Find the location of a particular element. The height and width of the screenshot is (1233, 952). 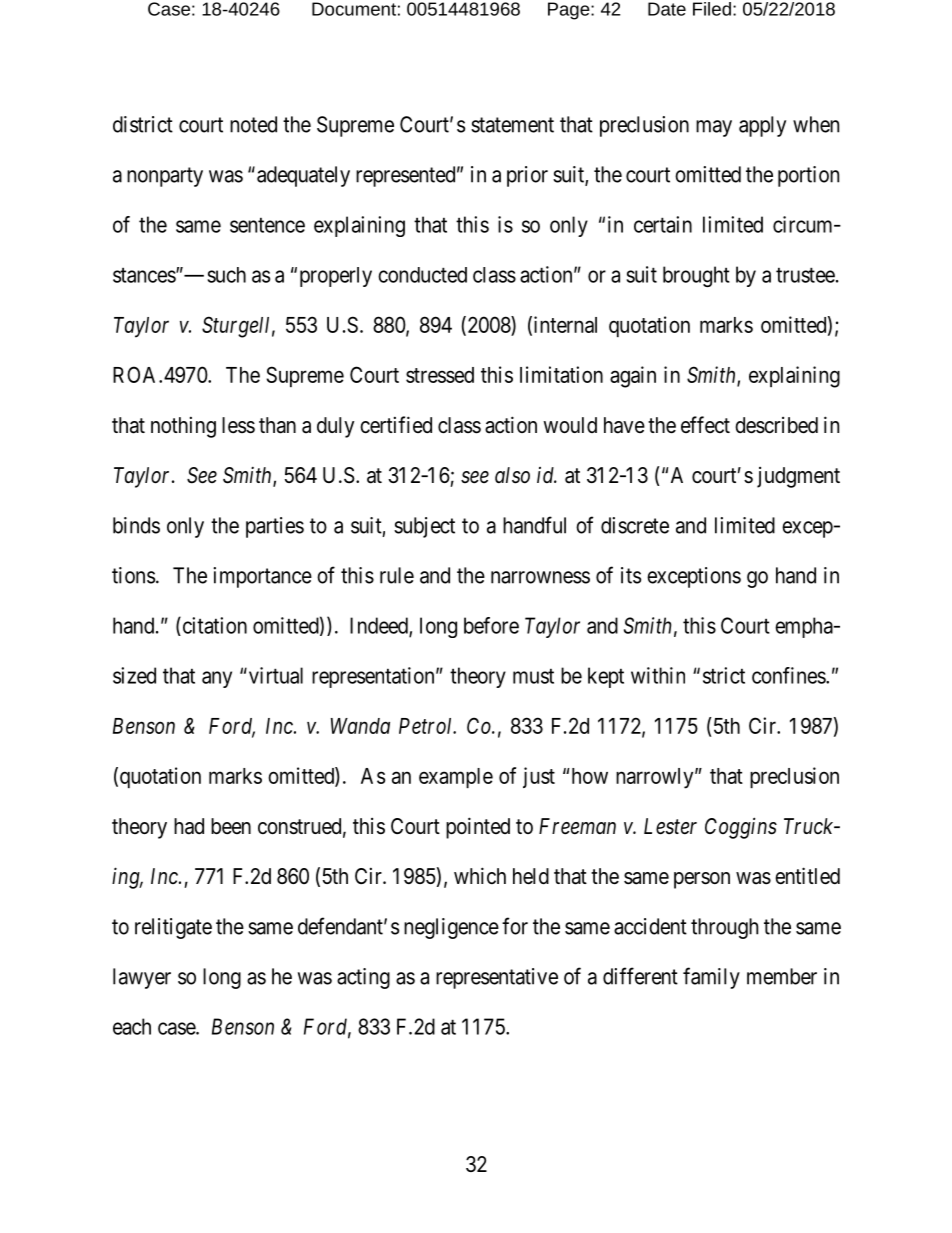

noted is located at coordinates (253, 124).
